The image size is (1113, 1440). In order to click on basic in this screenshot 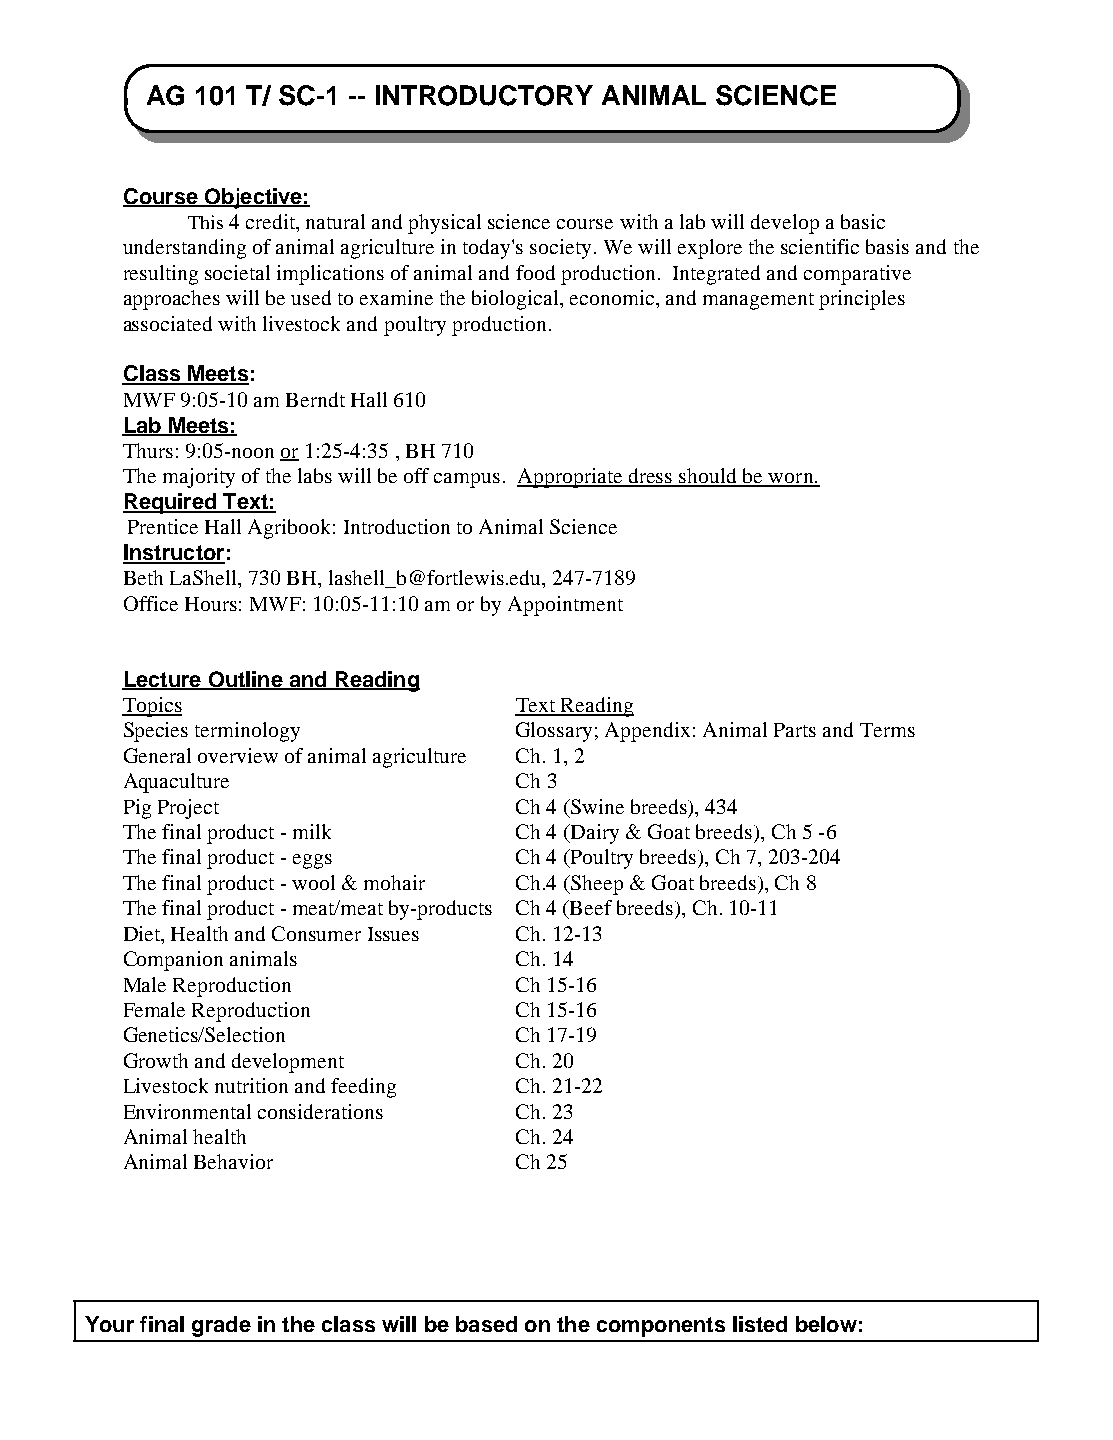, I will do `click(863, 221)`.
